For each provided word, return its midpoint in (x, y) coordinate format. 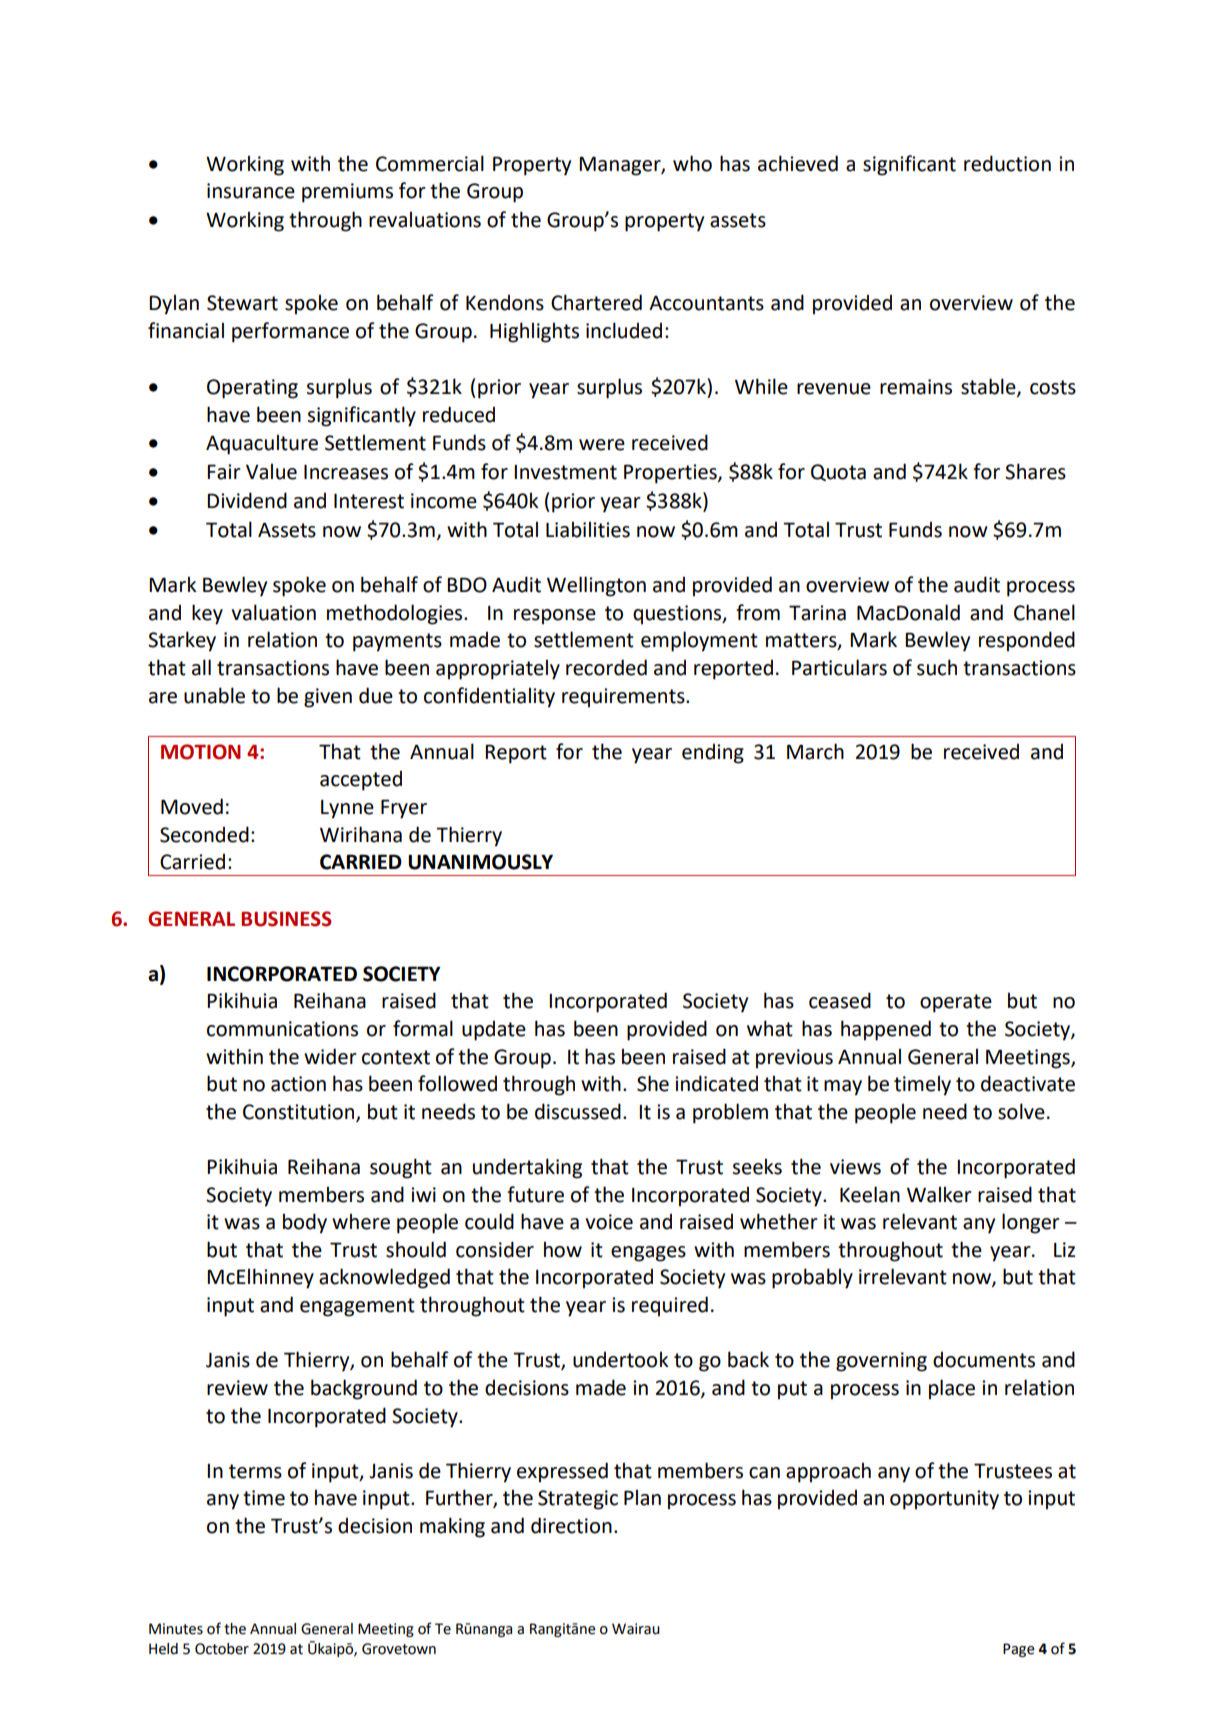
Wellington (596, 586)
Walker (939, 1194)
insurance (251, 191)
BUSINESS (286, 919)
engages (648, 1254)
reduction (1007, 163)
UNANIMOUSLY (480, 862)
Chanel (1044, 612)
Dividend (247, 500)
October (222, 1649)
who (692, 163)
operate (956, 1003)
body (305, 1223)
